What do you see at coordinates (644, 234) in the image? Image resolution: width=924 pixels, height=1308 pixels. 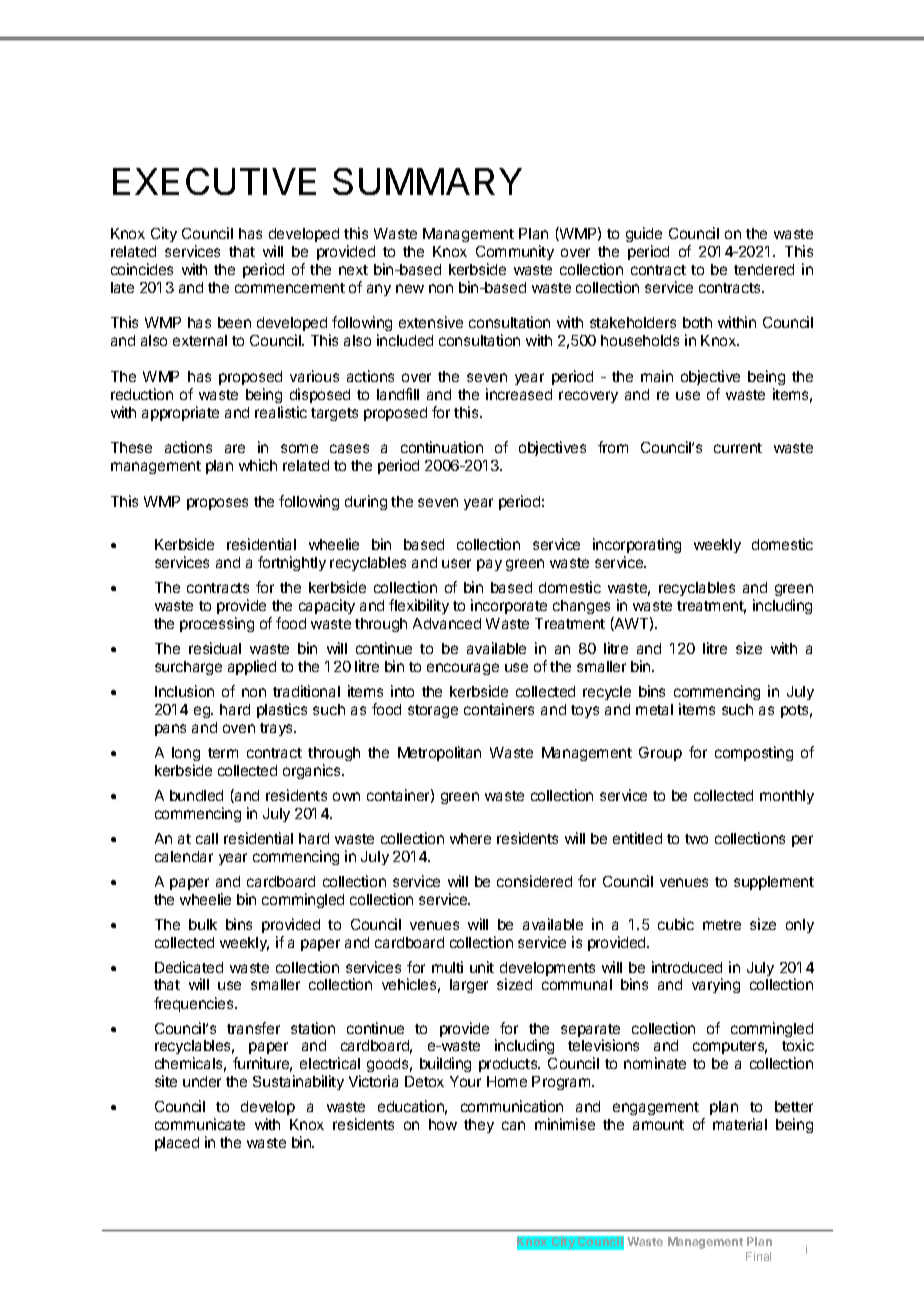 I see `guide` at bounding box center [644, 234].
